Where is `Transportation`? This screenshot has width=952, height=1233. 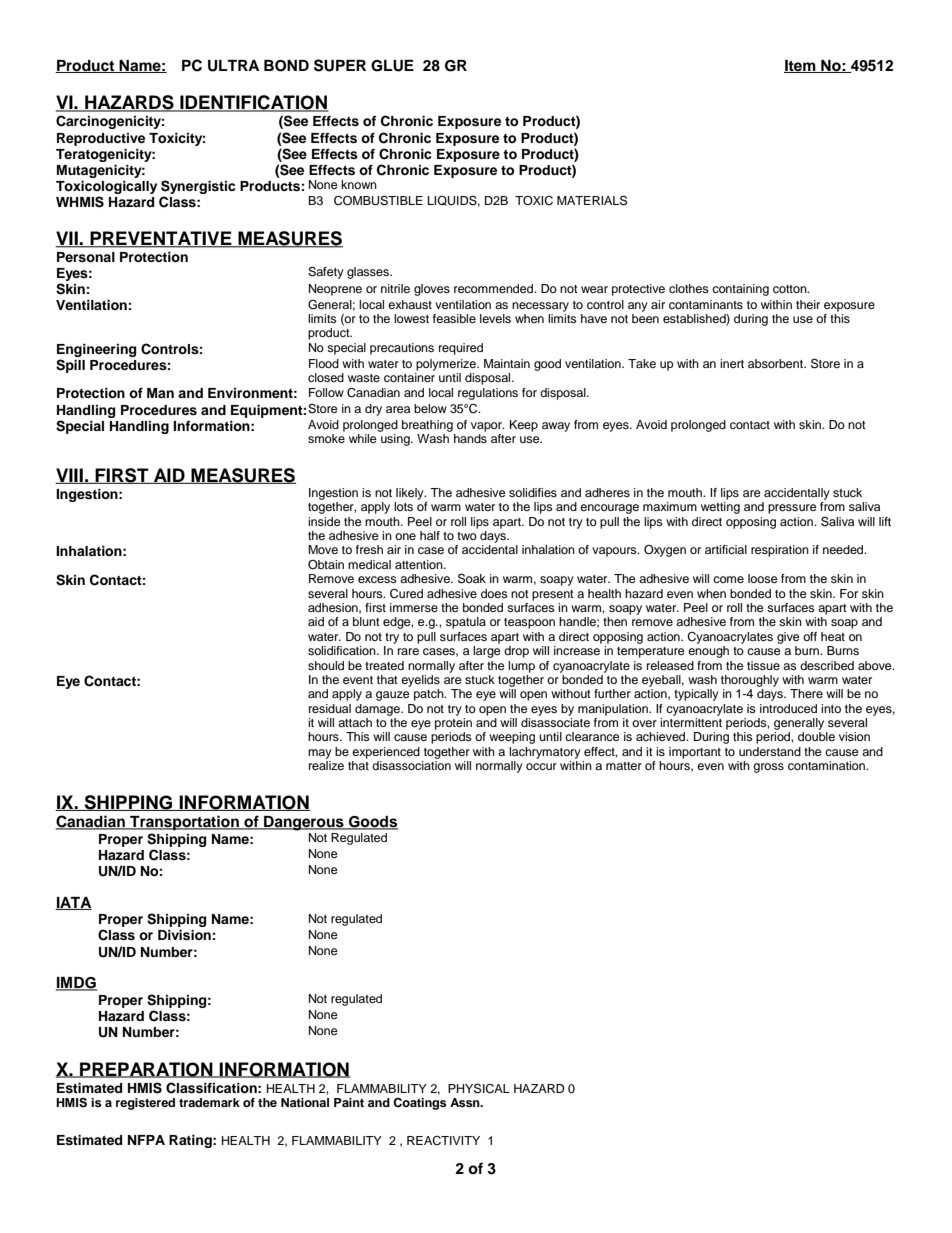 Transportation is located at coordinates (184, 823).
